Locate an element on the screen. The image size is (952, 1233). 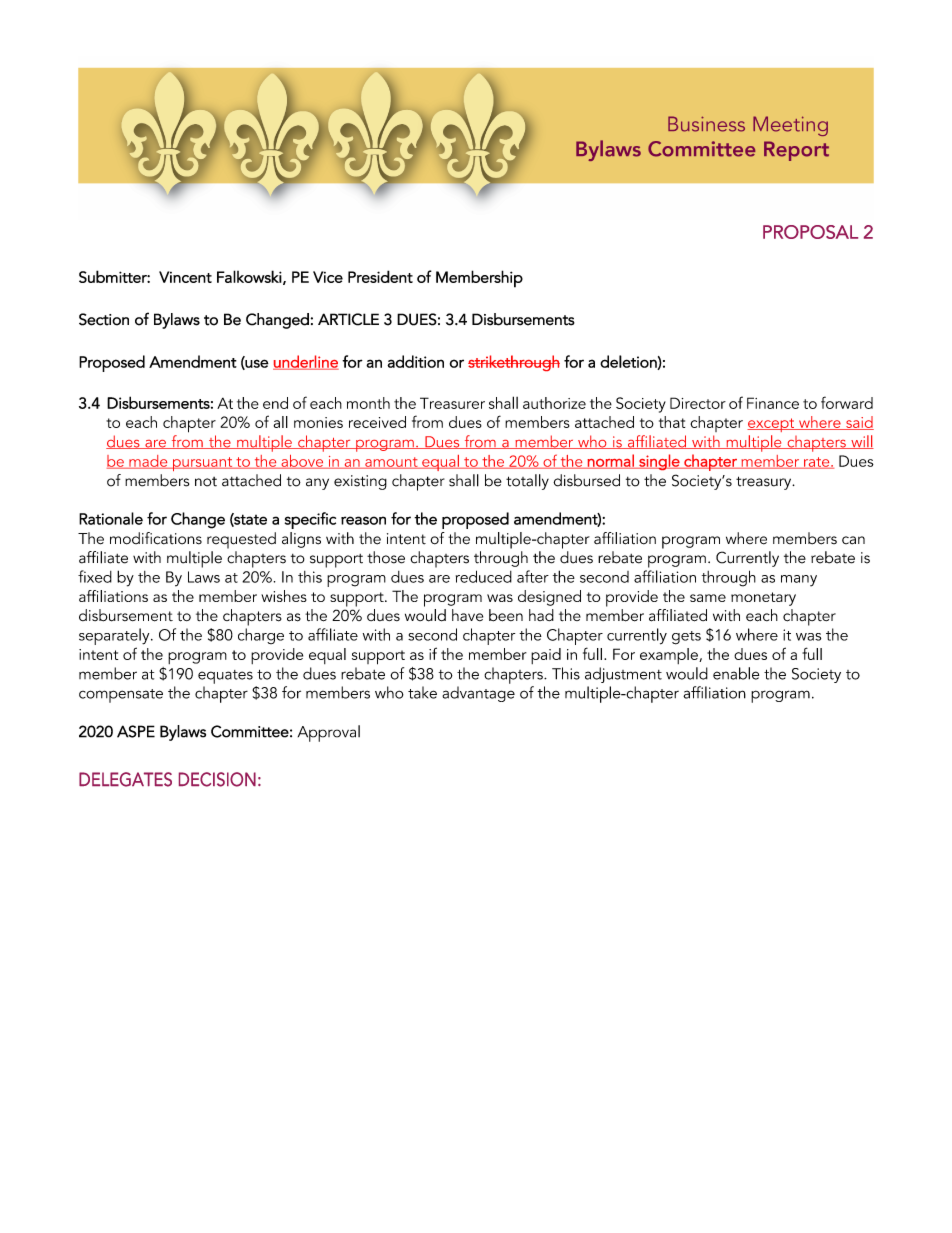
President is located at coordinates (380, 276).
